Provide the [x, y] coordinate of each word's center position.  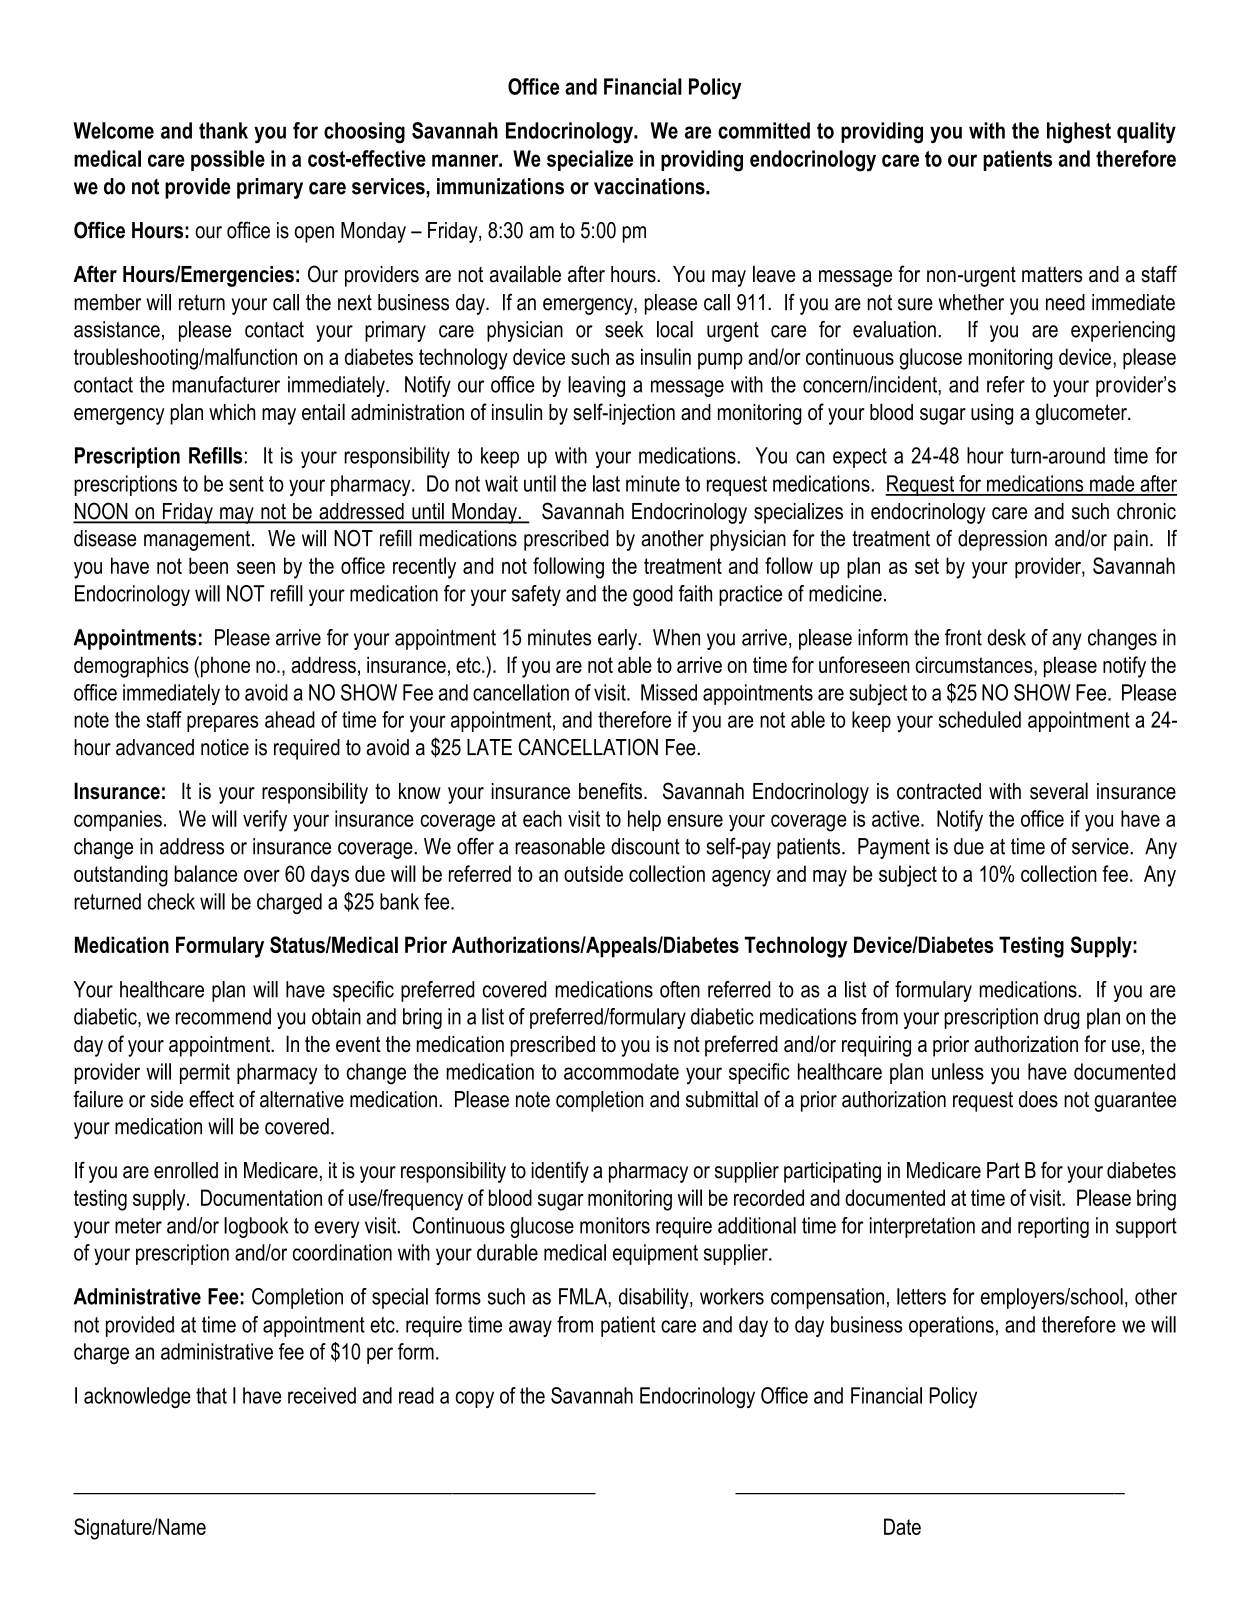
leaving [596, 386]
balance [205, 873]
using [992, 414]
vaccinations [650, 186]
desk [1007, 637]
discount [645, 846]
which [232, 412]
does [1038, 1099]
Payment [894, 848]
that [211, 1395]
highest [1079, 133]
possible [228, 160]
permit [205, 1073]
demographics [131, 667]
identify [560, 1172]
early [619, 639]
